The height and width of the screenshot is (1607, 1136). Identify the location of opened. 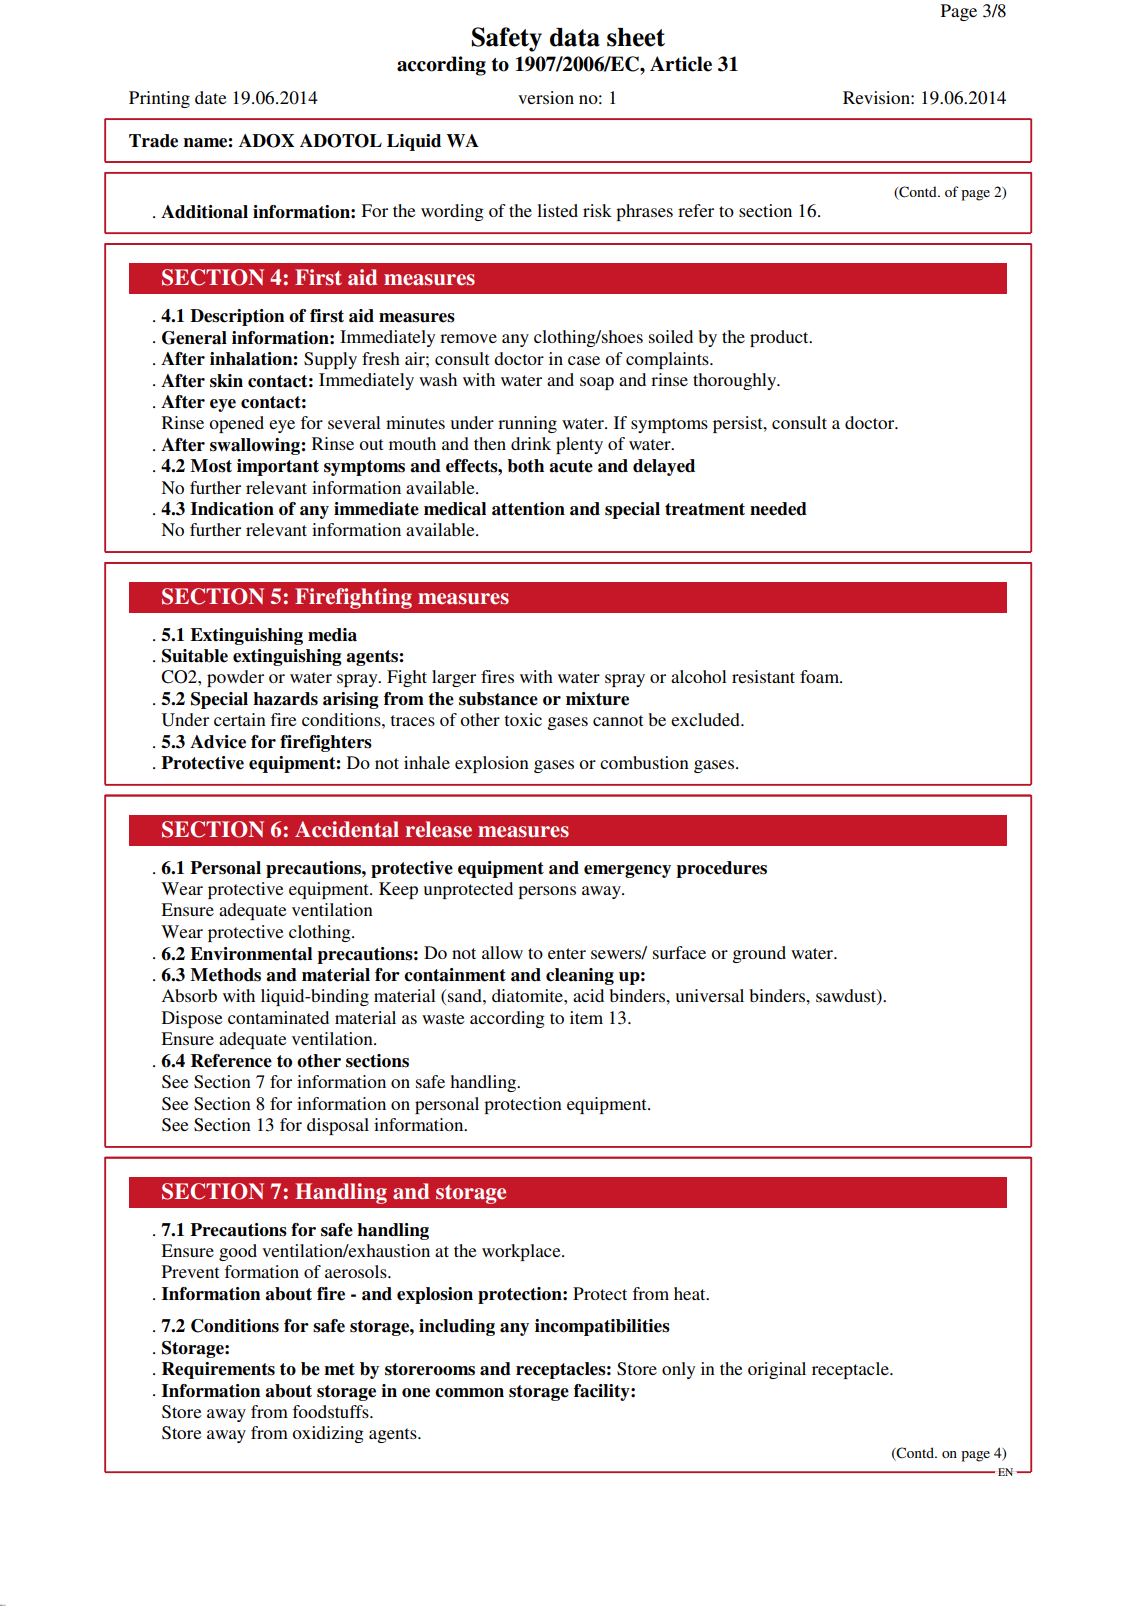
(236, 424).
